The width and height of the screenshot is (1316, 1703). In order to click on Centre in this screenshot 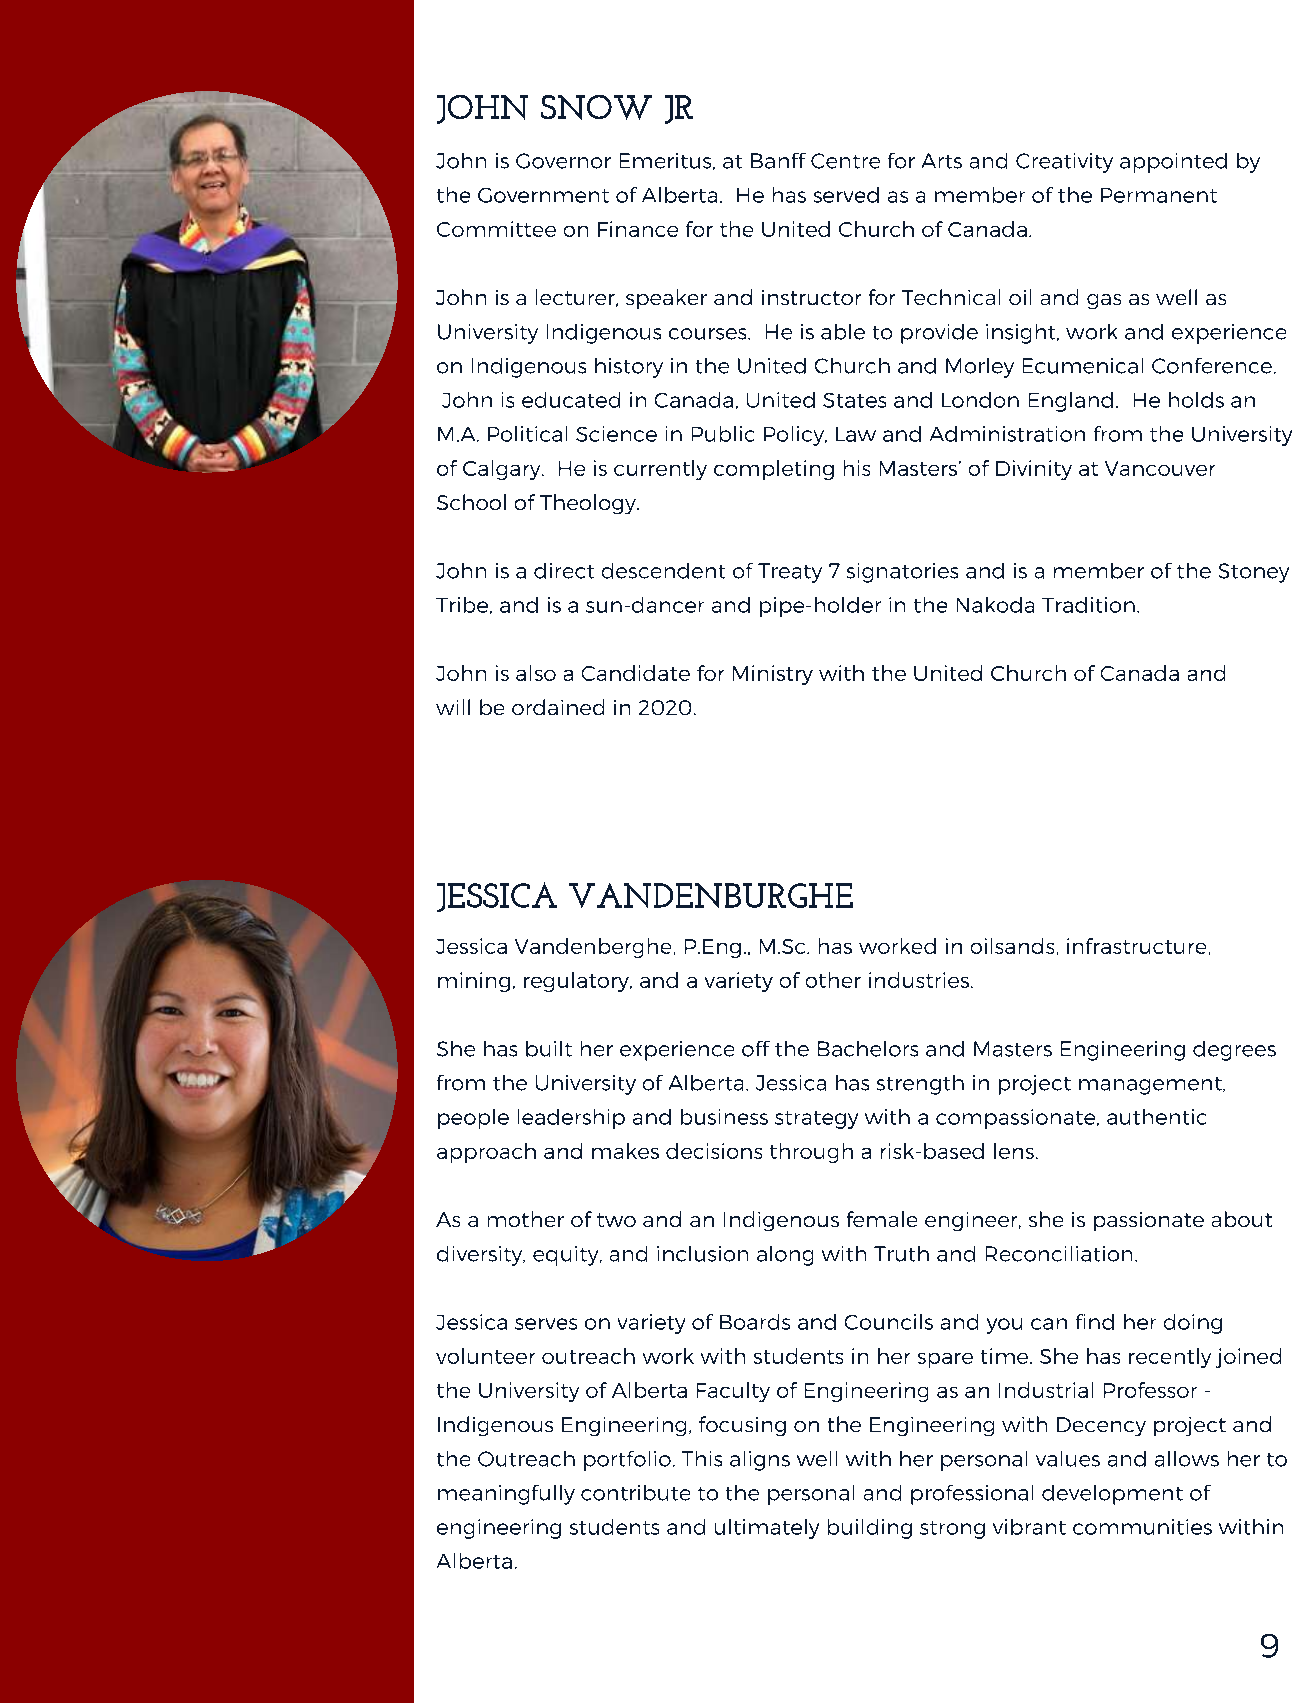, I will do `click(845, 161)`.
